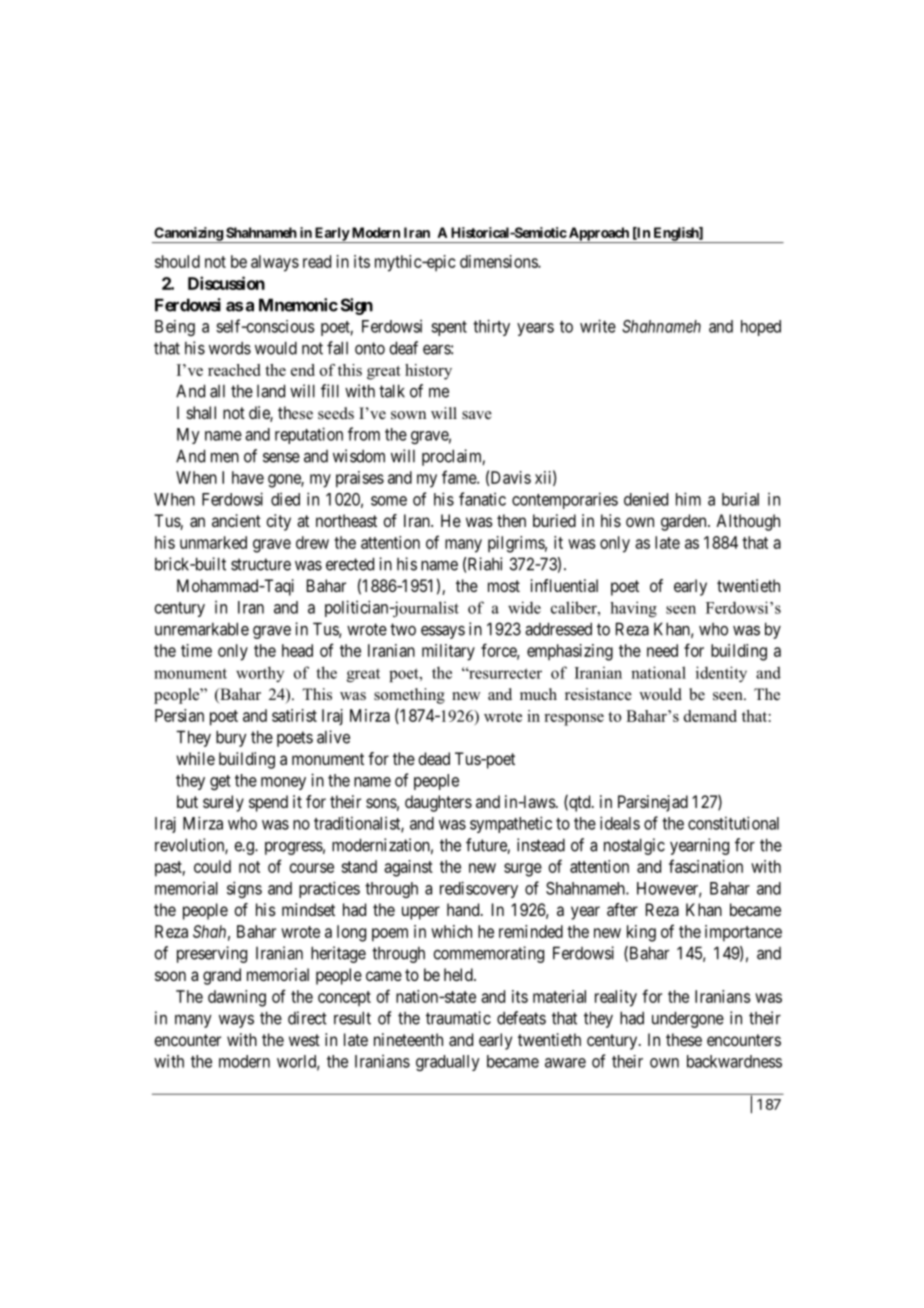  What do you see at coordinates (226, 283) in the screenshot?
I see `Discussion` at bounding box center [226, 283].
